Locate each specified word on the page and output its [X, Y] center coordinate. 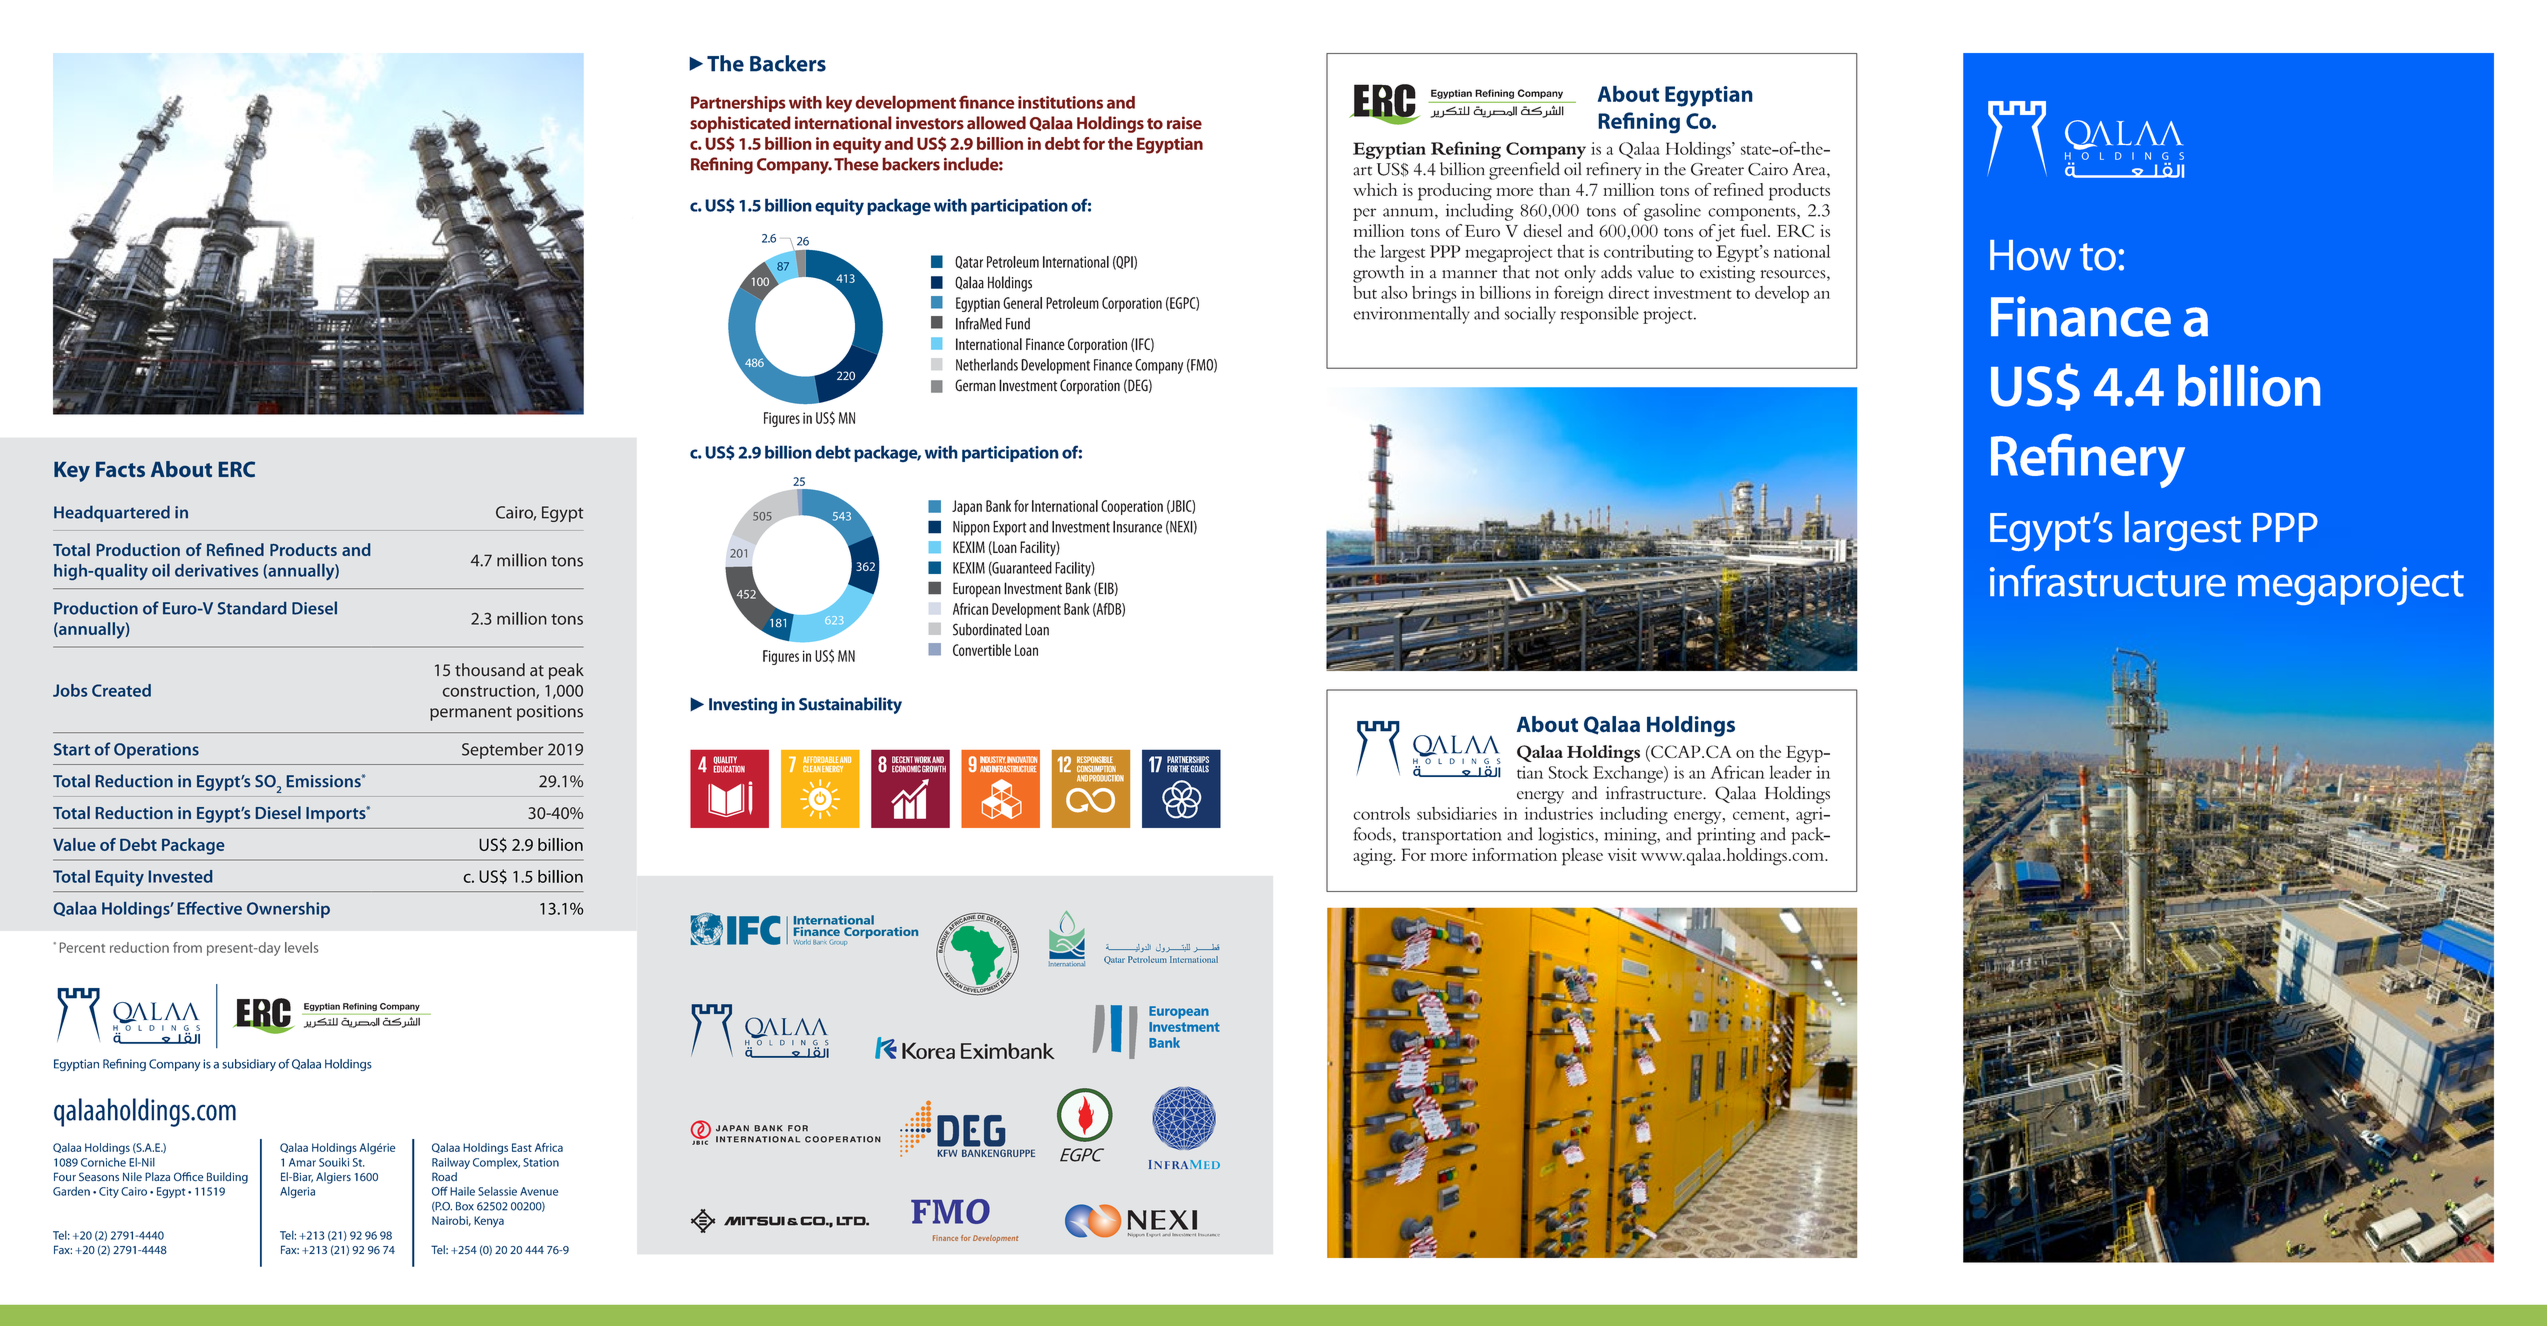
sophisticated [740, 124]
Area [1810, 169]
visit [1622, 854]
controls [1381, 813]
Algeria [297, 1192]
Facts [120, 469]
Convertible [982, 650]
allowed [996, 123]
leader [1790, 772]
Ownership [288, 910]
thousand [490, 670]
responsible [1599, 315]
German [975, 385]
